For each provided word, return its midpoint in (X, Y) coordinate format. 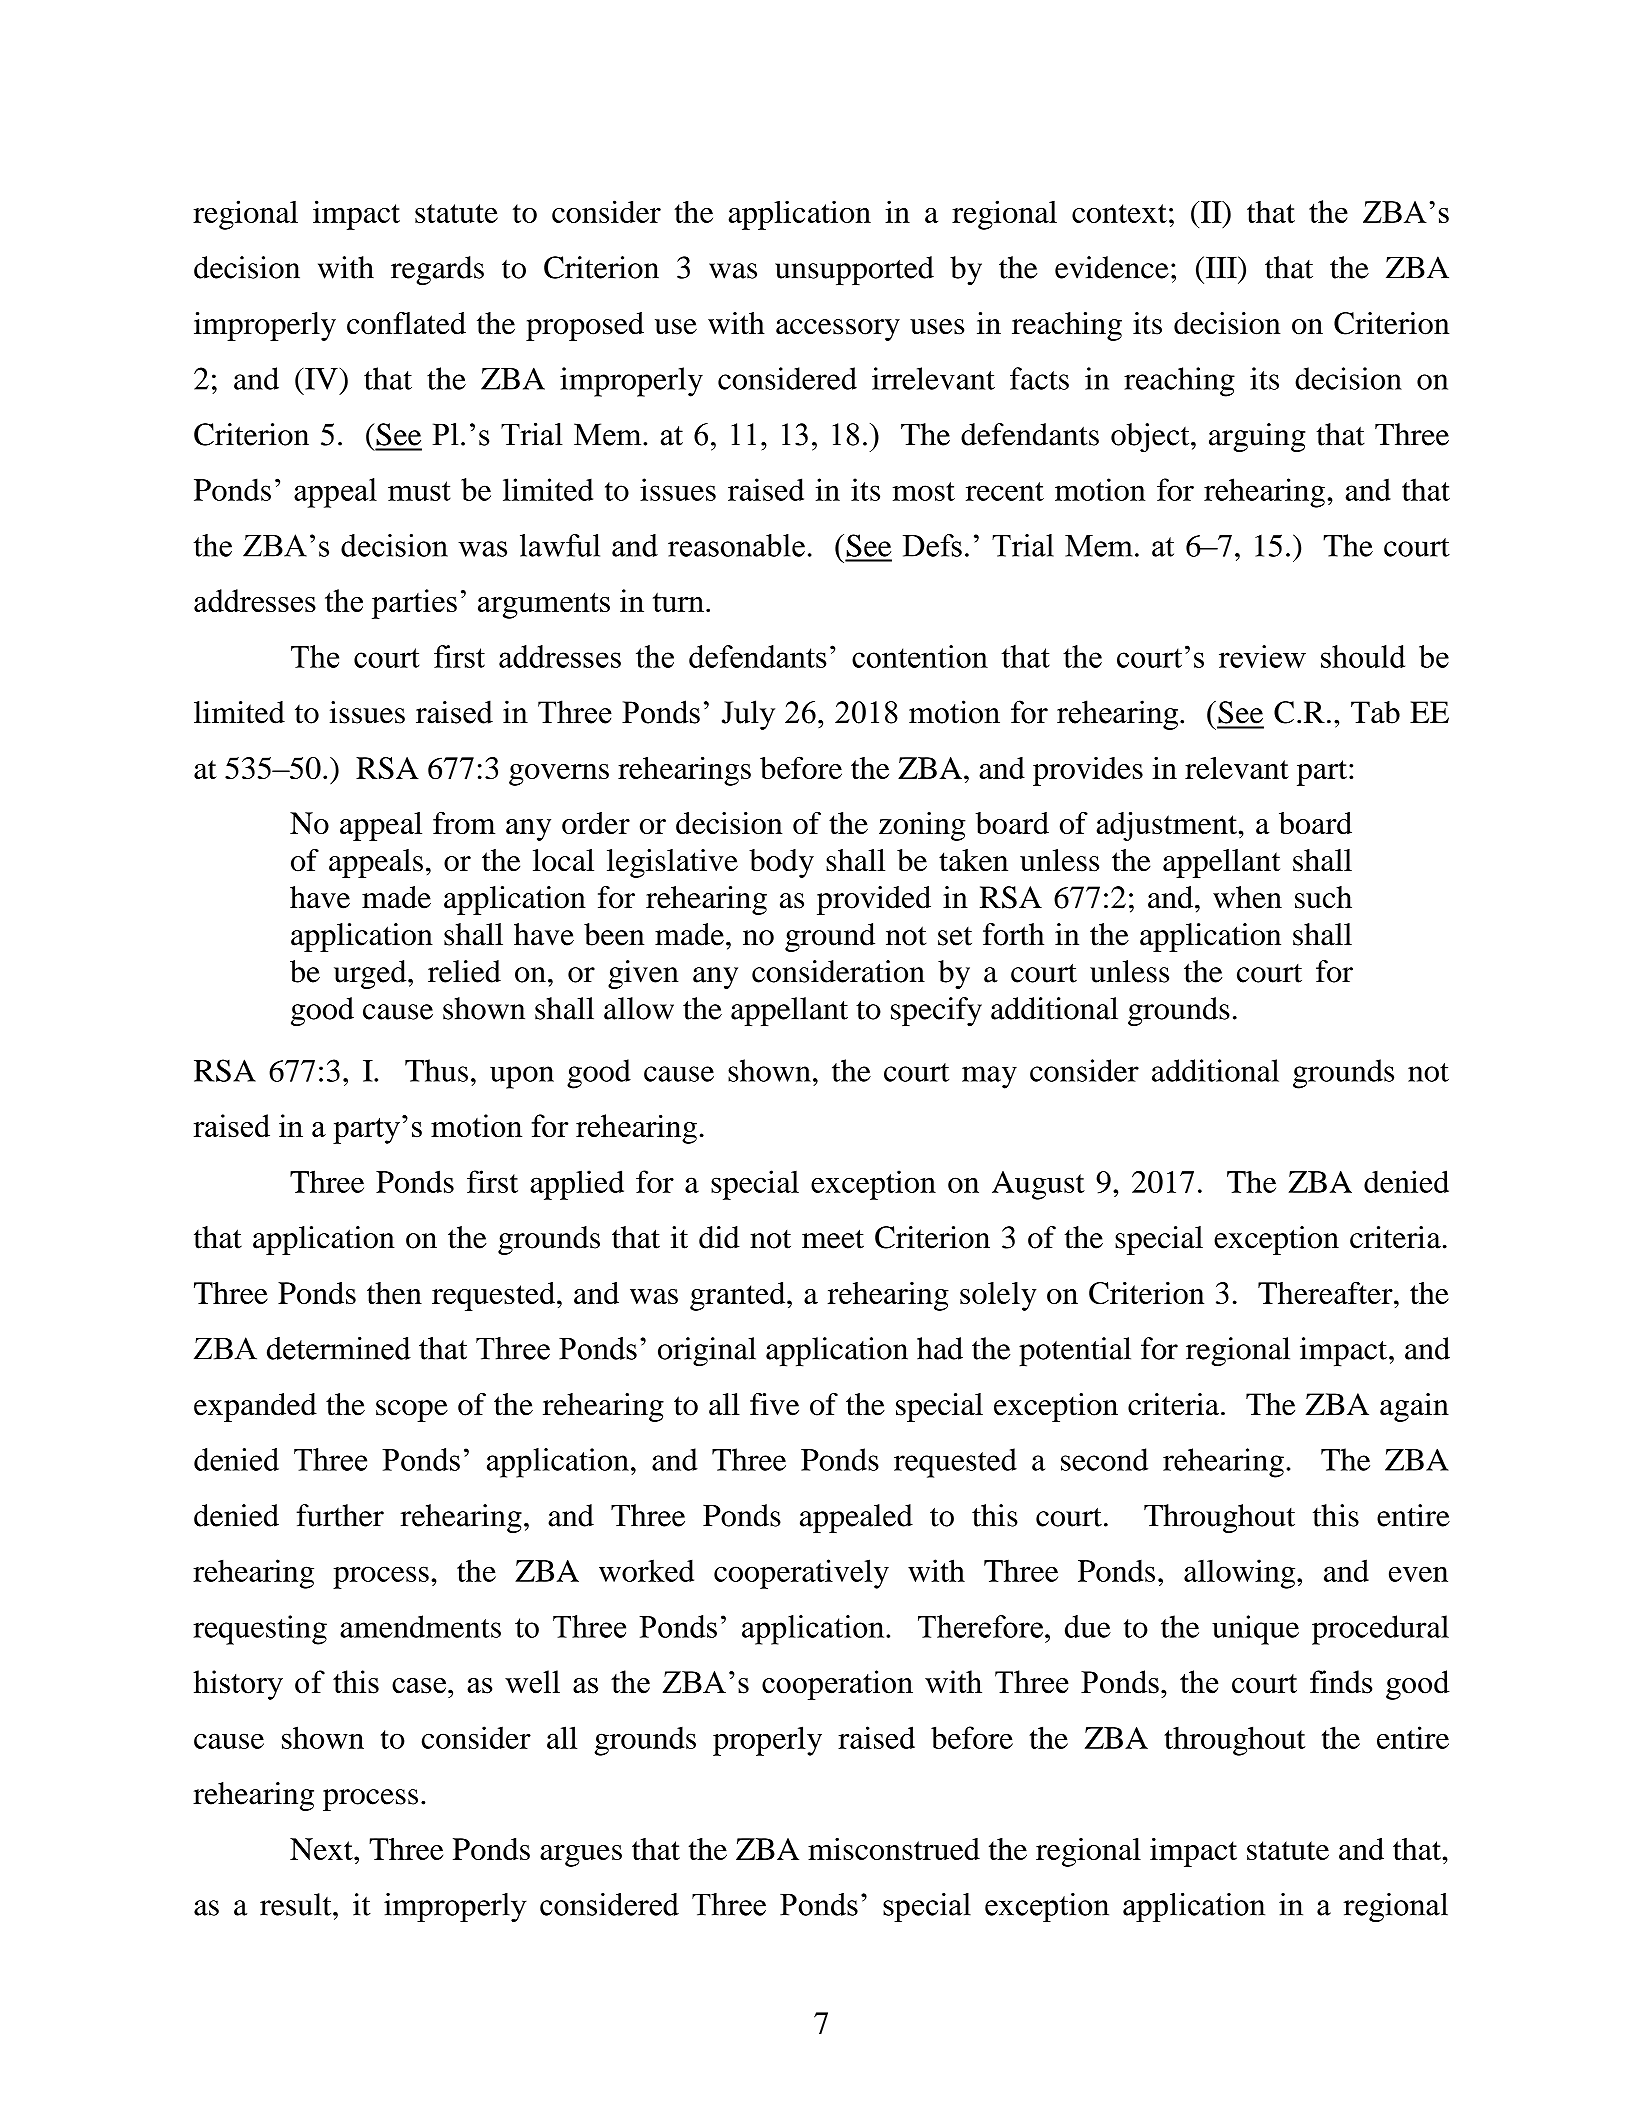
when (1247, 897)
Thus (436, 1070)
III (1221, 267)
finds (1341, 1682)
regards (437, 270)
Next (322, 1849)
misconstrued (894, 1849)
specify (936, 1011)
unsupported (854, 270)
